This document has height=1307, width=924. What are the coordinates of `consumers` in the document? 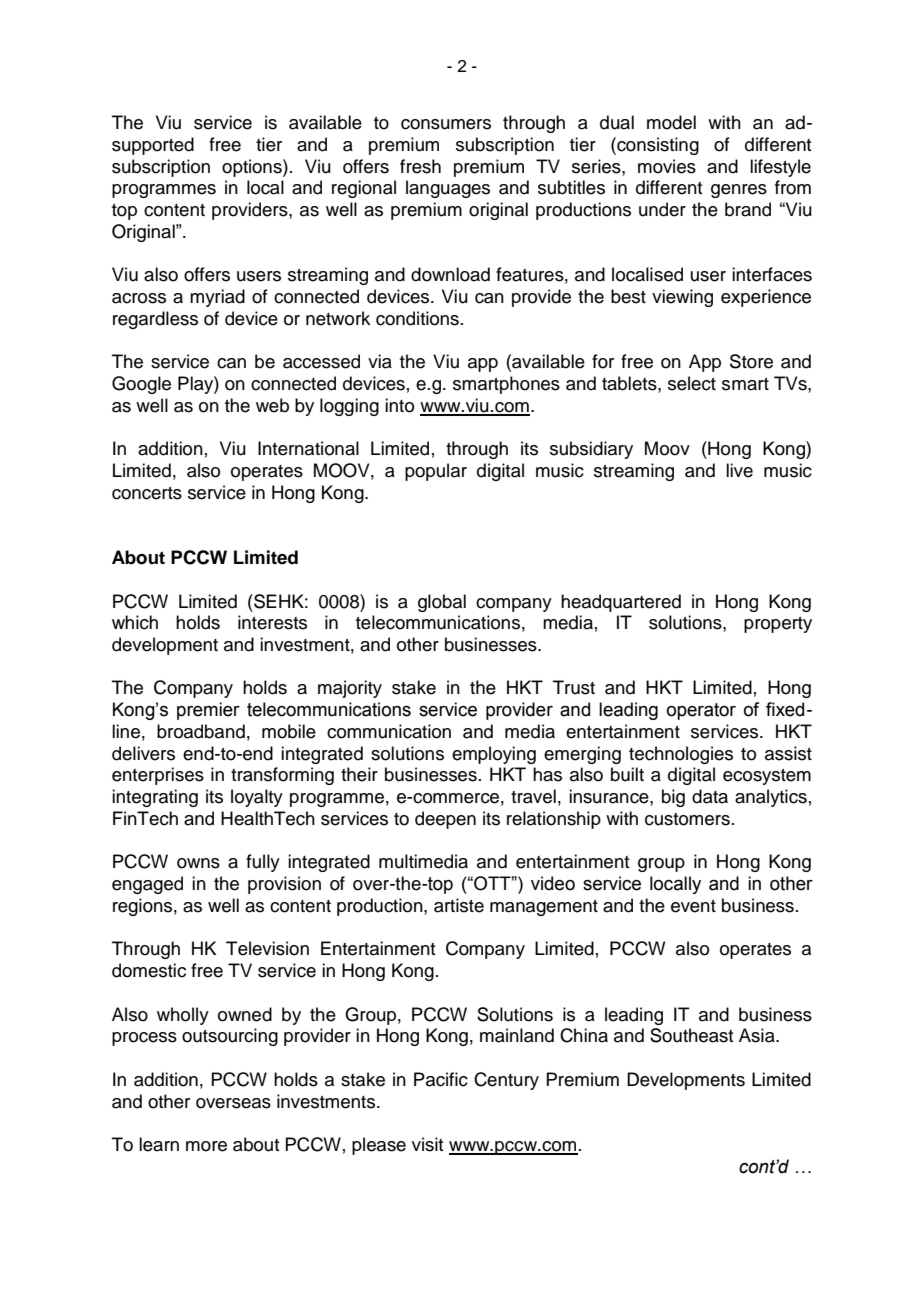 It's located at (446, 124).
